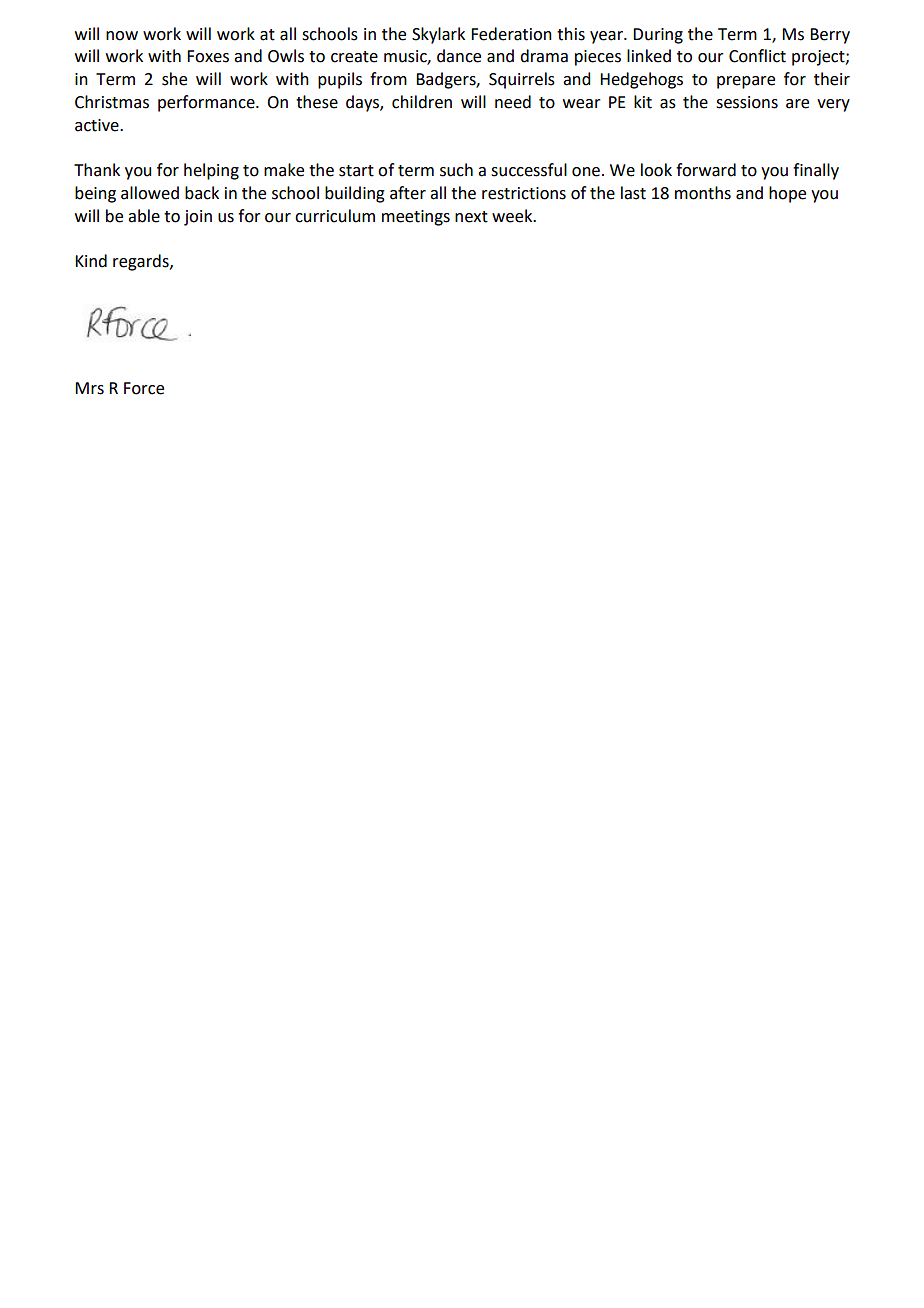 The width and height of the document is (924, 1308). What do you see at coordinates (198, 218) in the document?
I see `join` at bounding box center [198, 218].
